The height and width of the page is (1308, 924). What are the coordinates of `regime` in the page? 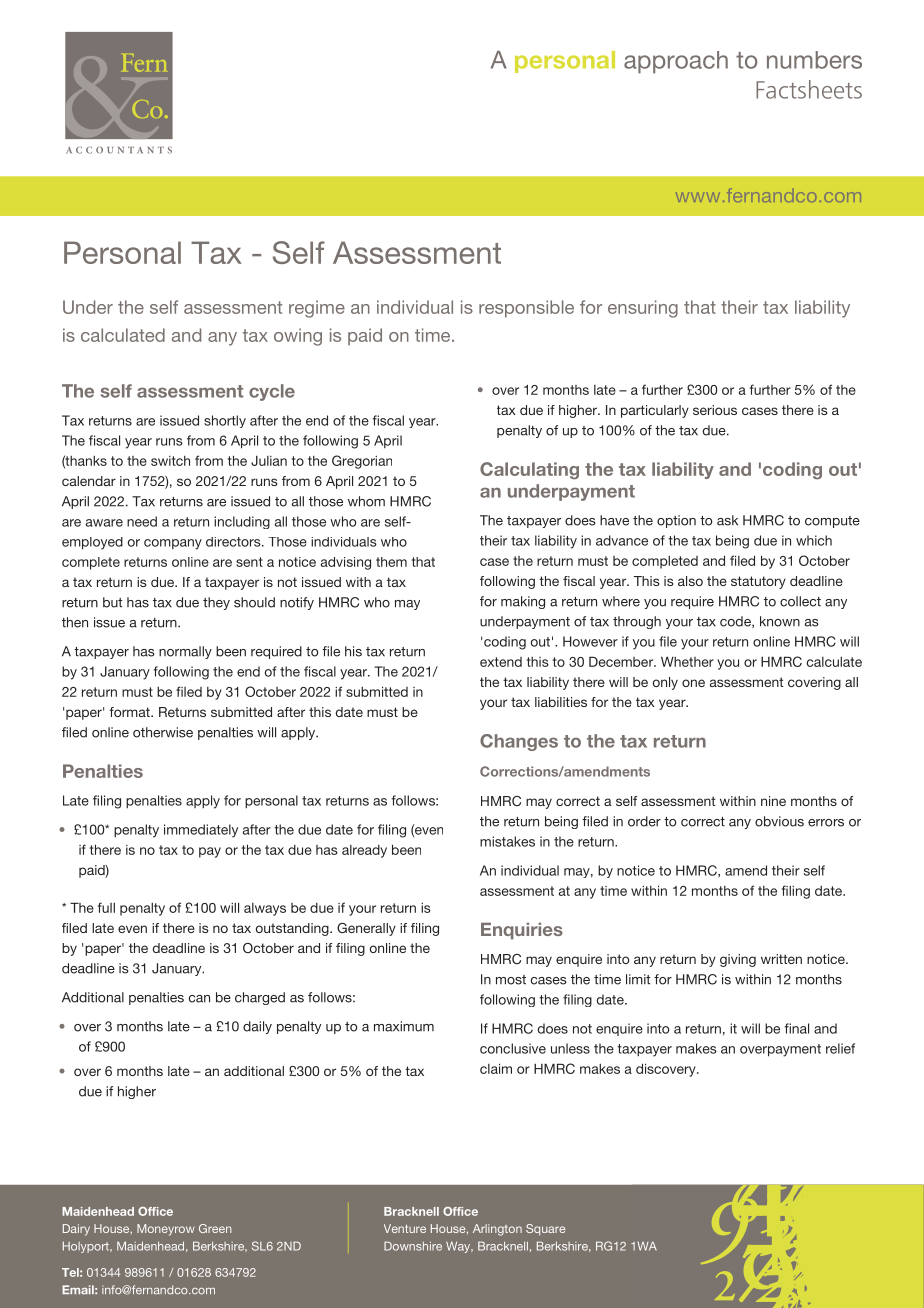 It's located at (317, 309).
